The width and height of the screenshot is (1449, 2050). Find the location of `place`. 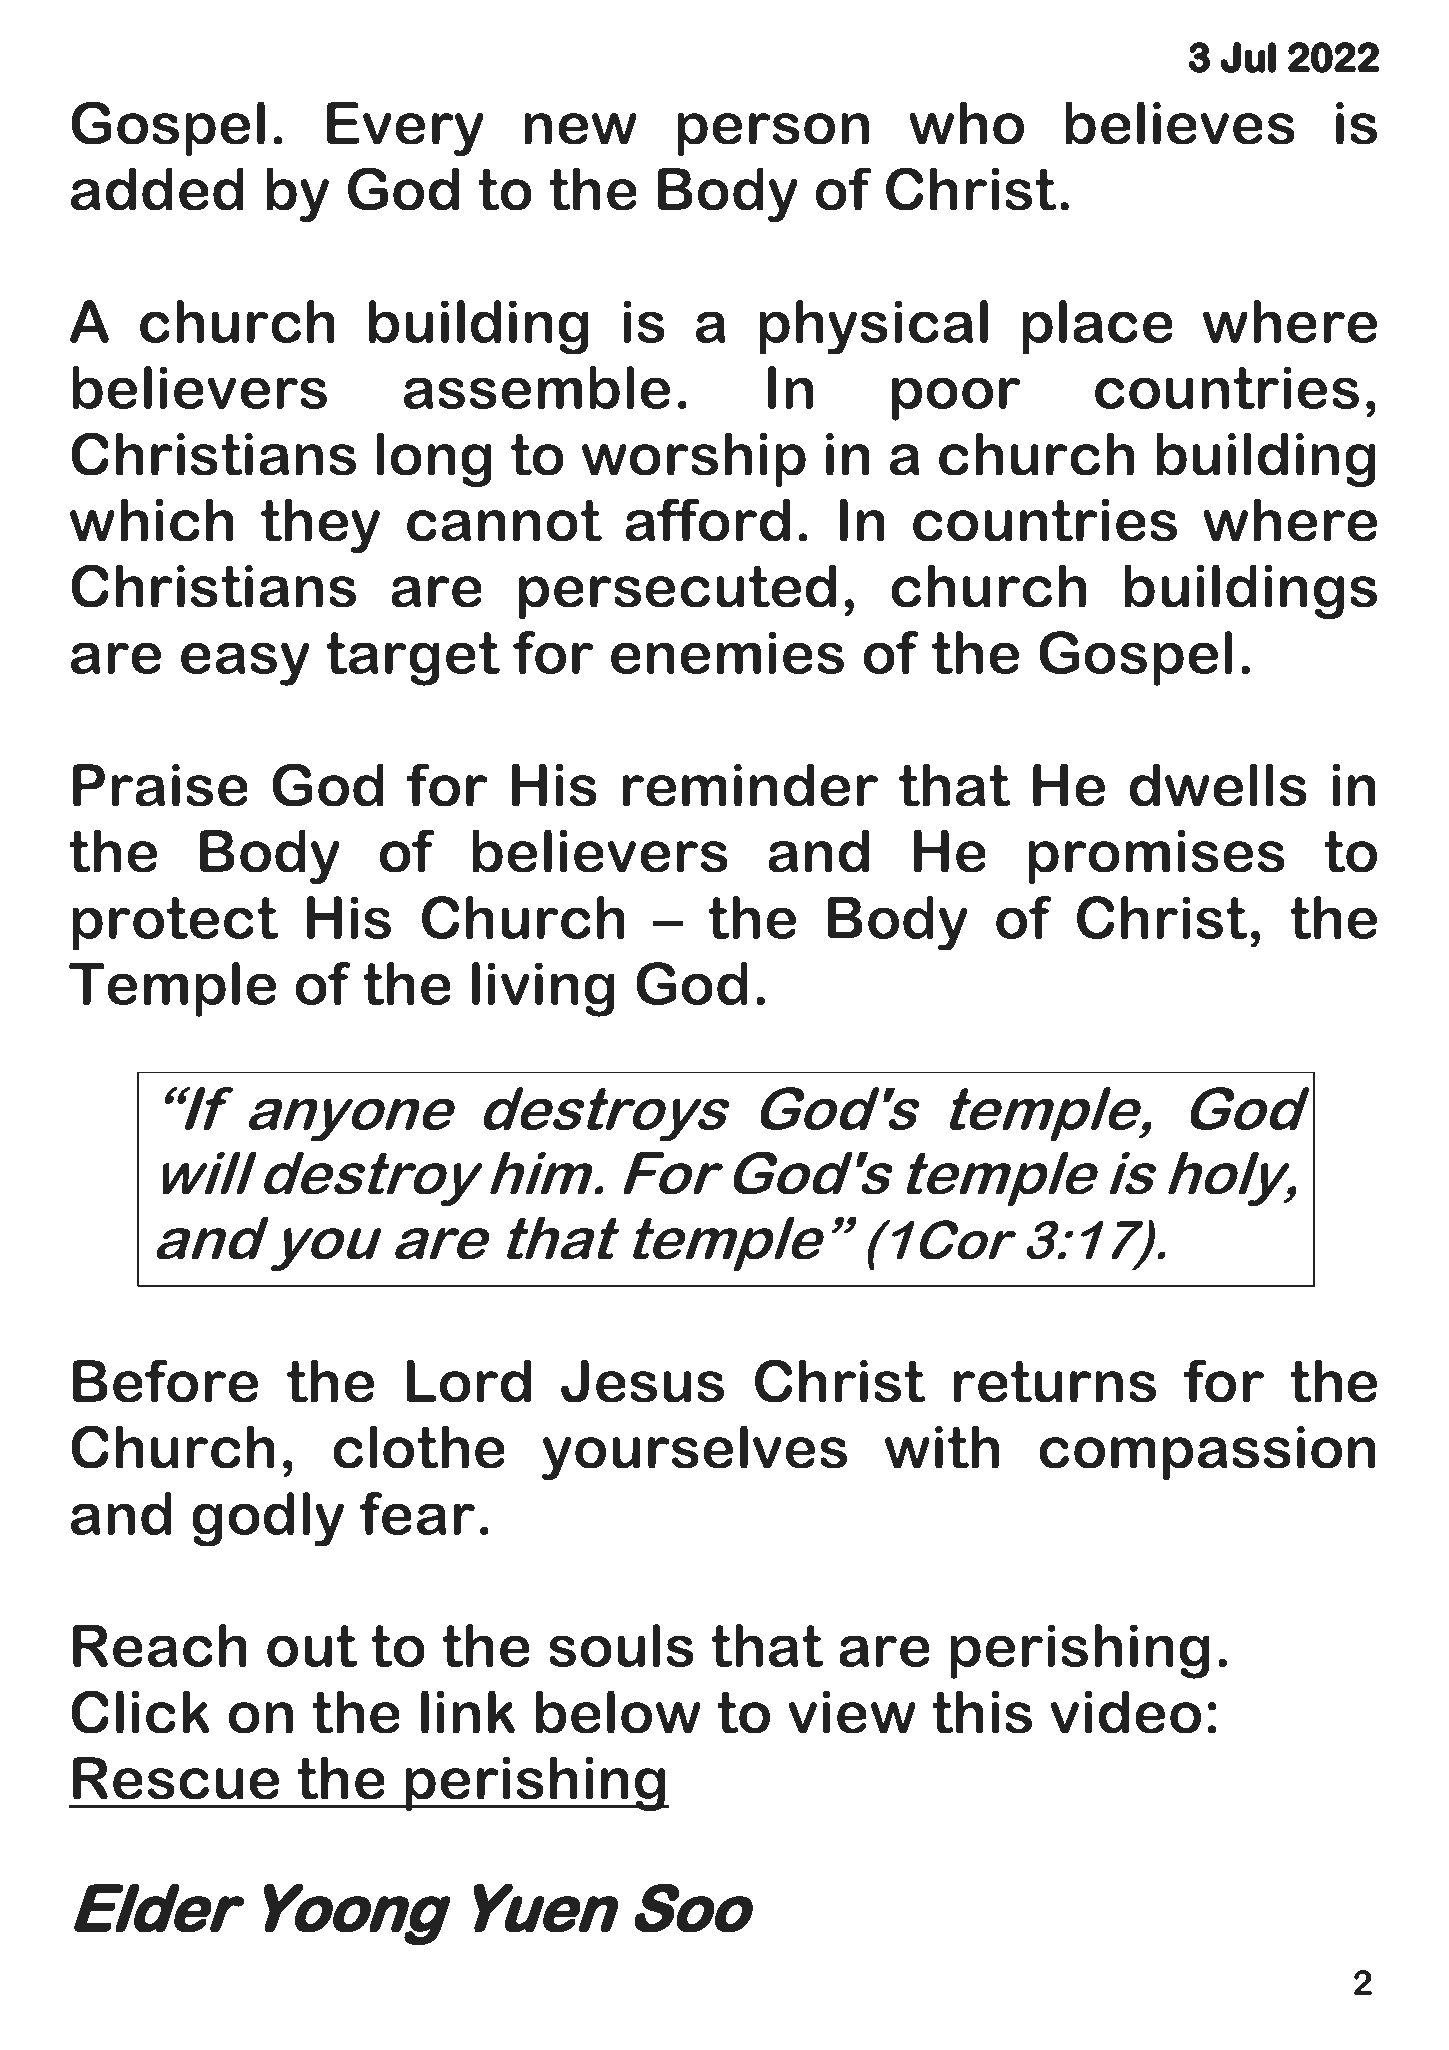

place is located at coordinates (1097, 327).
